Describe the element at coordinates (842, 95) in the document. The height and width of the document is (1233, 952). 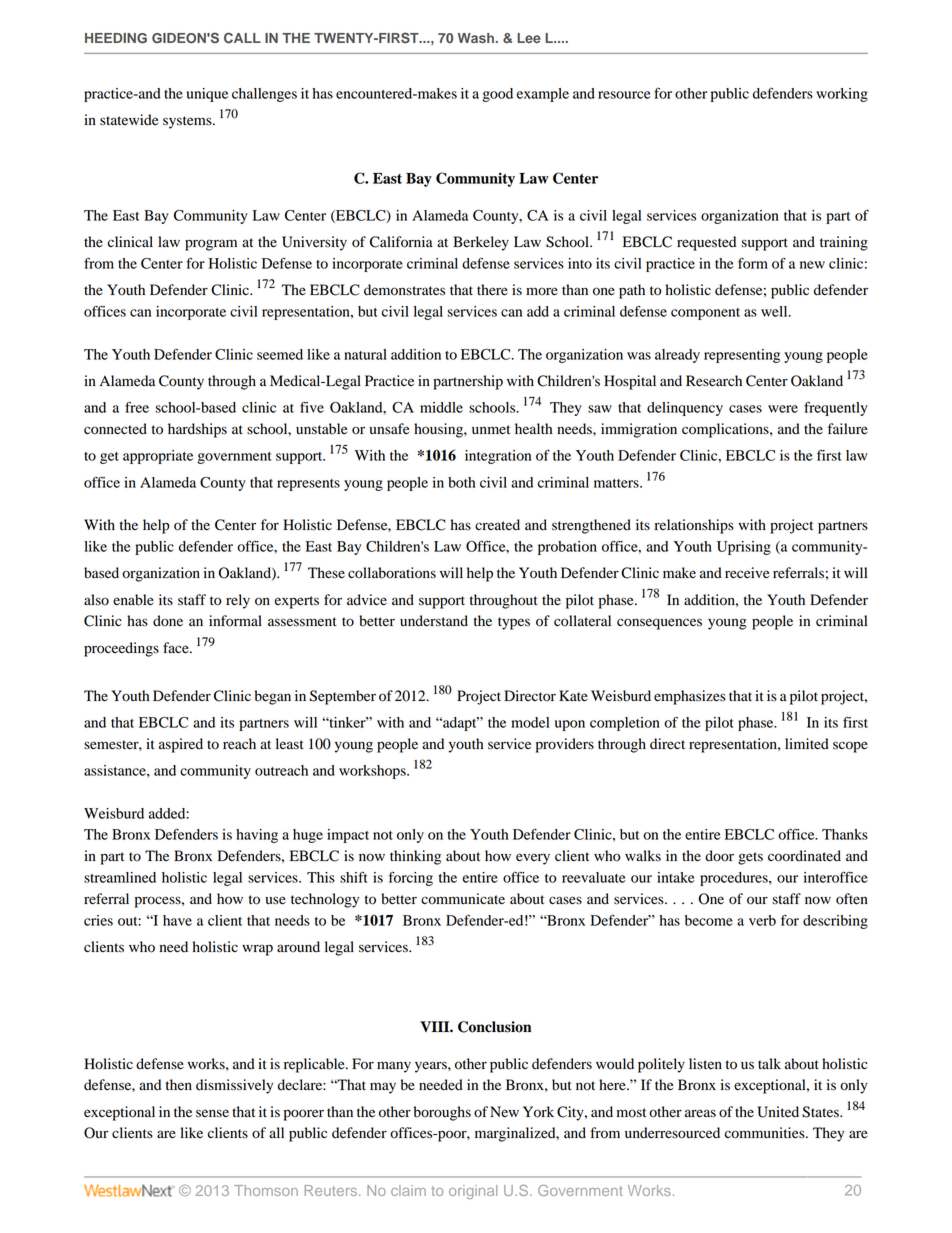
I see `working` at that location.
